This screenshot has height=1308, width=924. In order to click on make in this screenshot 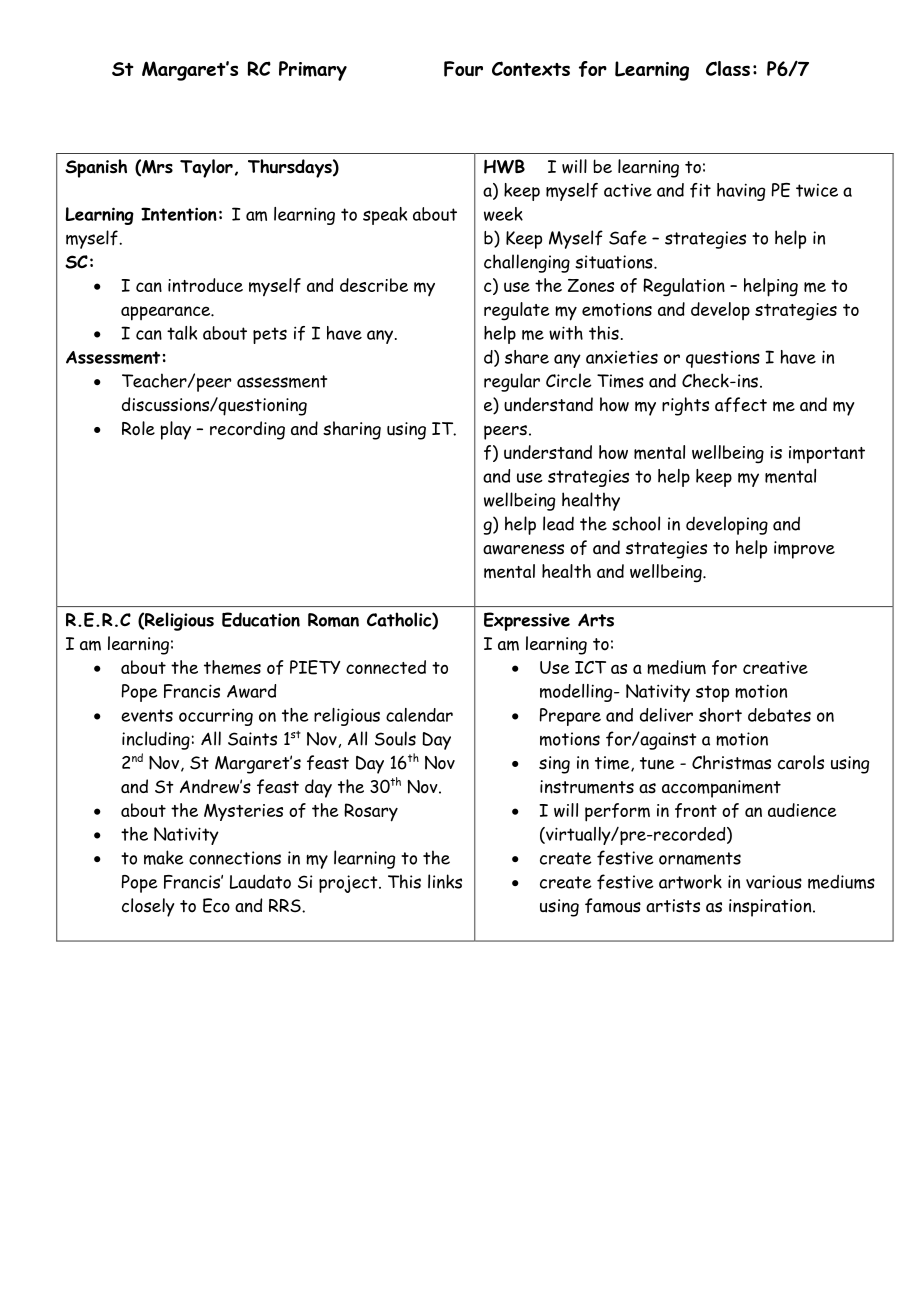, I will do `click(164, 857)`.
